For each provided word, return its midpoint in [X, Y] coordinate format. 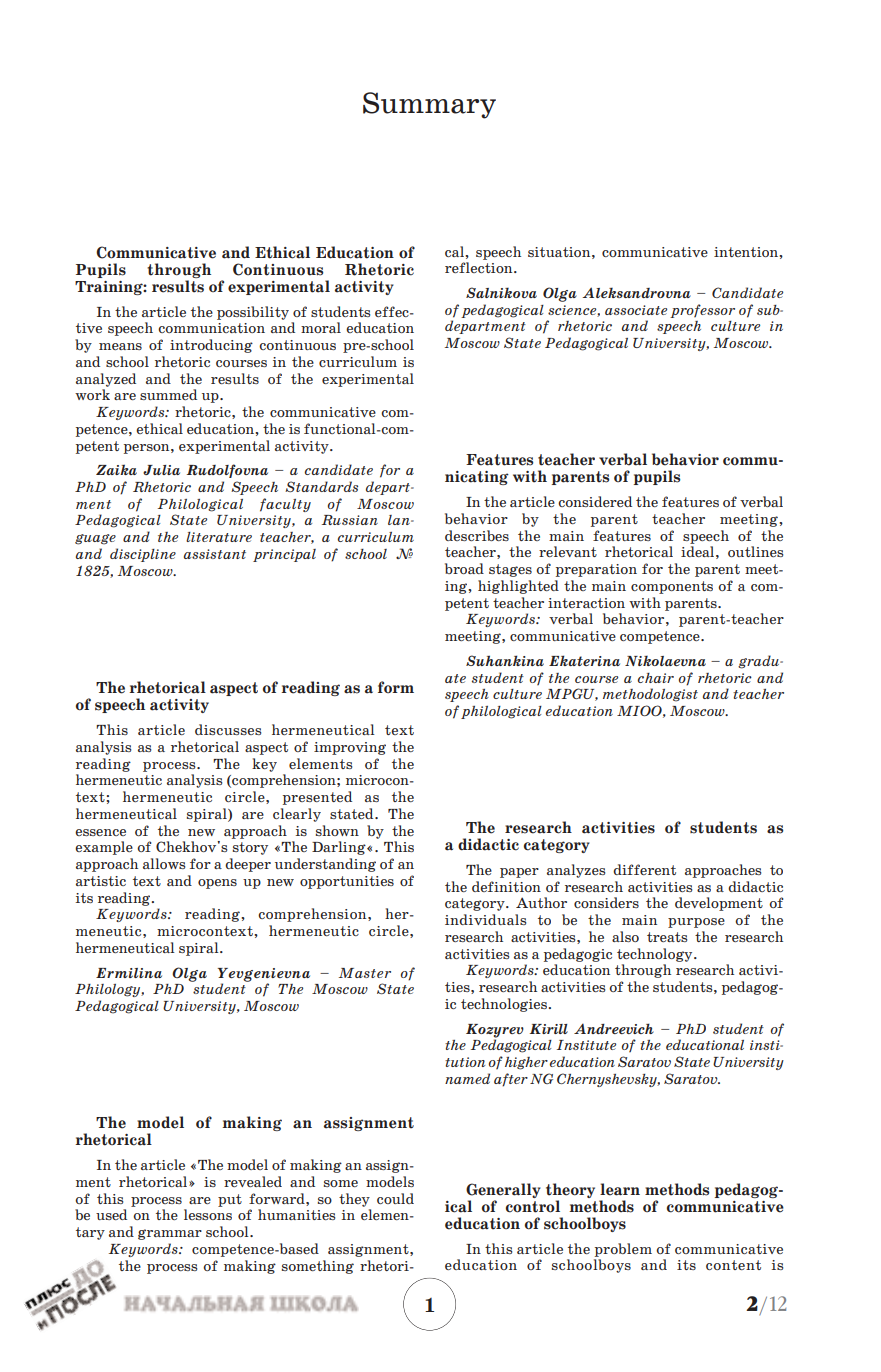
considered [595, 501]
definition [506, 886]
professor [702, 311]
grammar [170, 1234]
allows [164, 863]
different [644, 869]
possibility [253, 313]
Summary [429, 105]
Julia [161, 470]
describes [477, 535]
